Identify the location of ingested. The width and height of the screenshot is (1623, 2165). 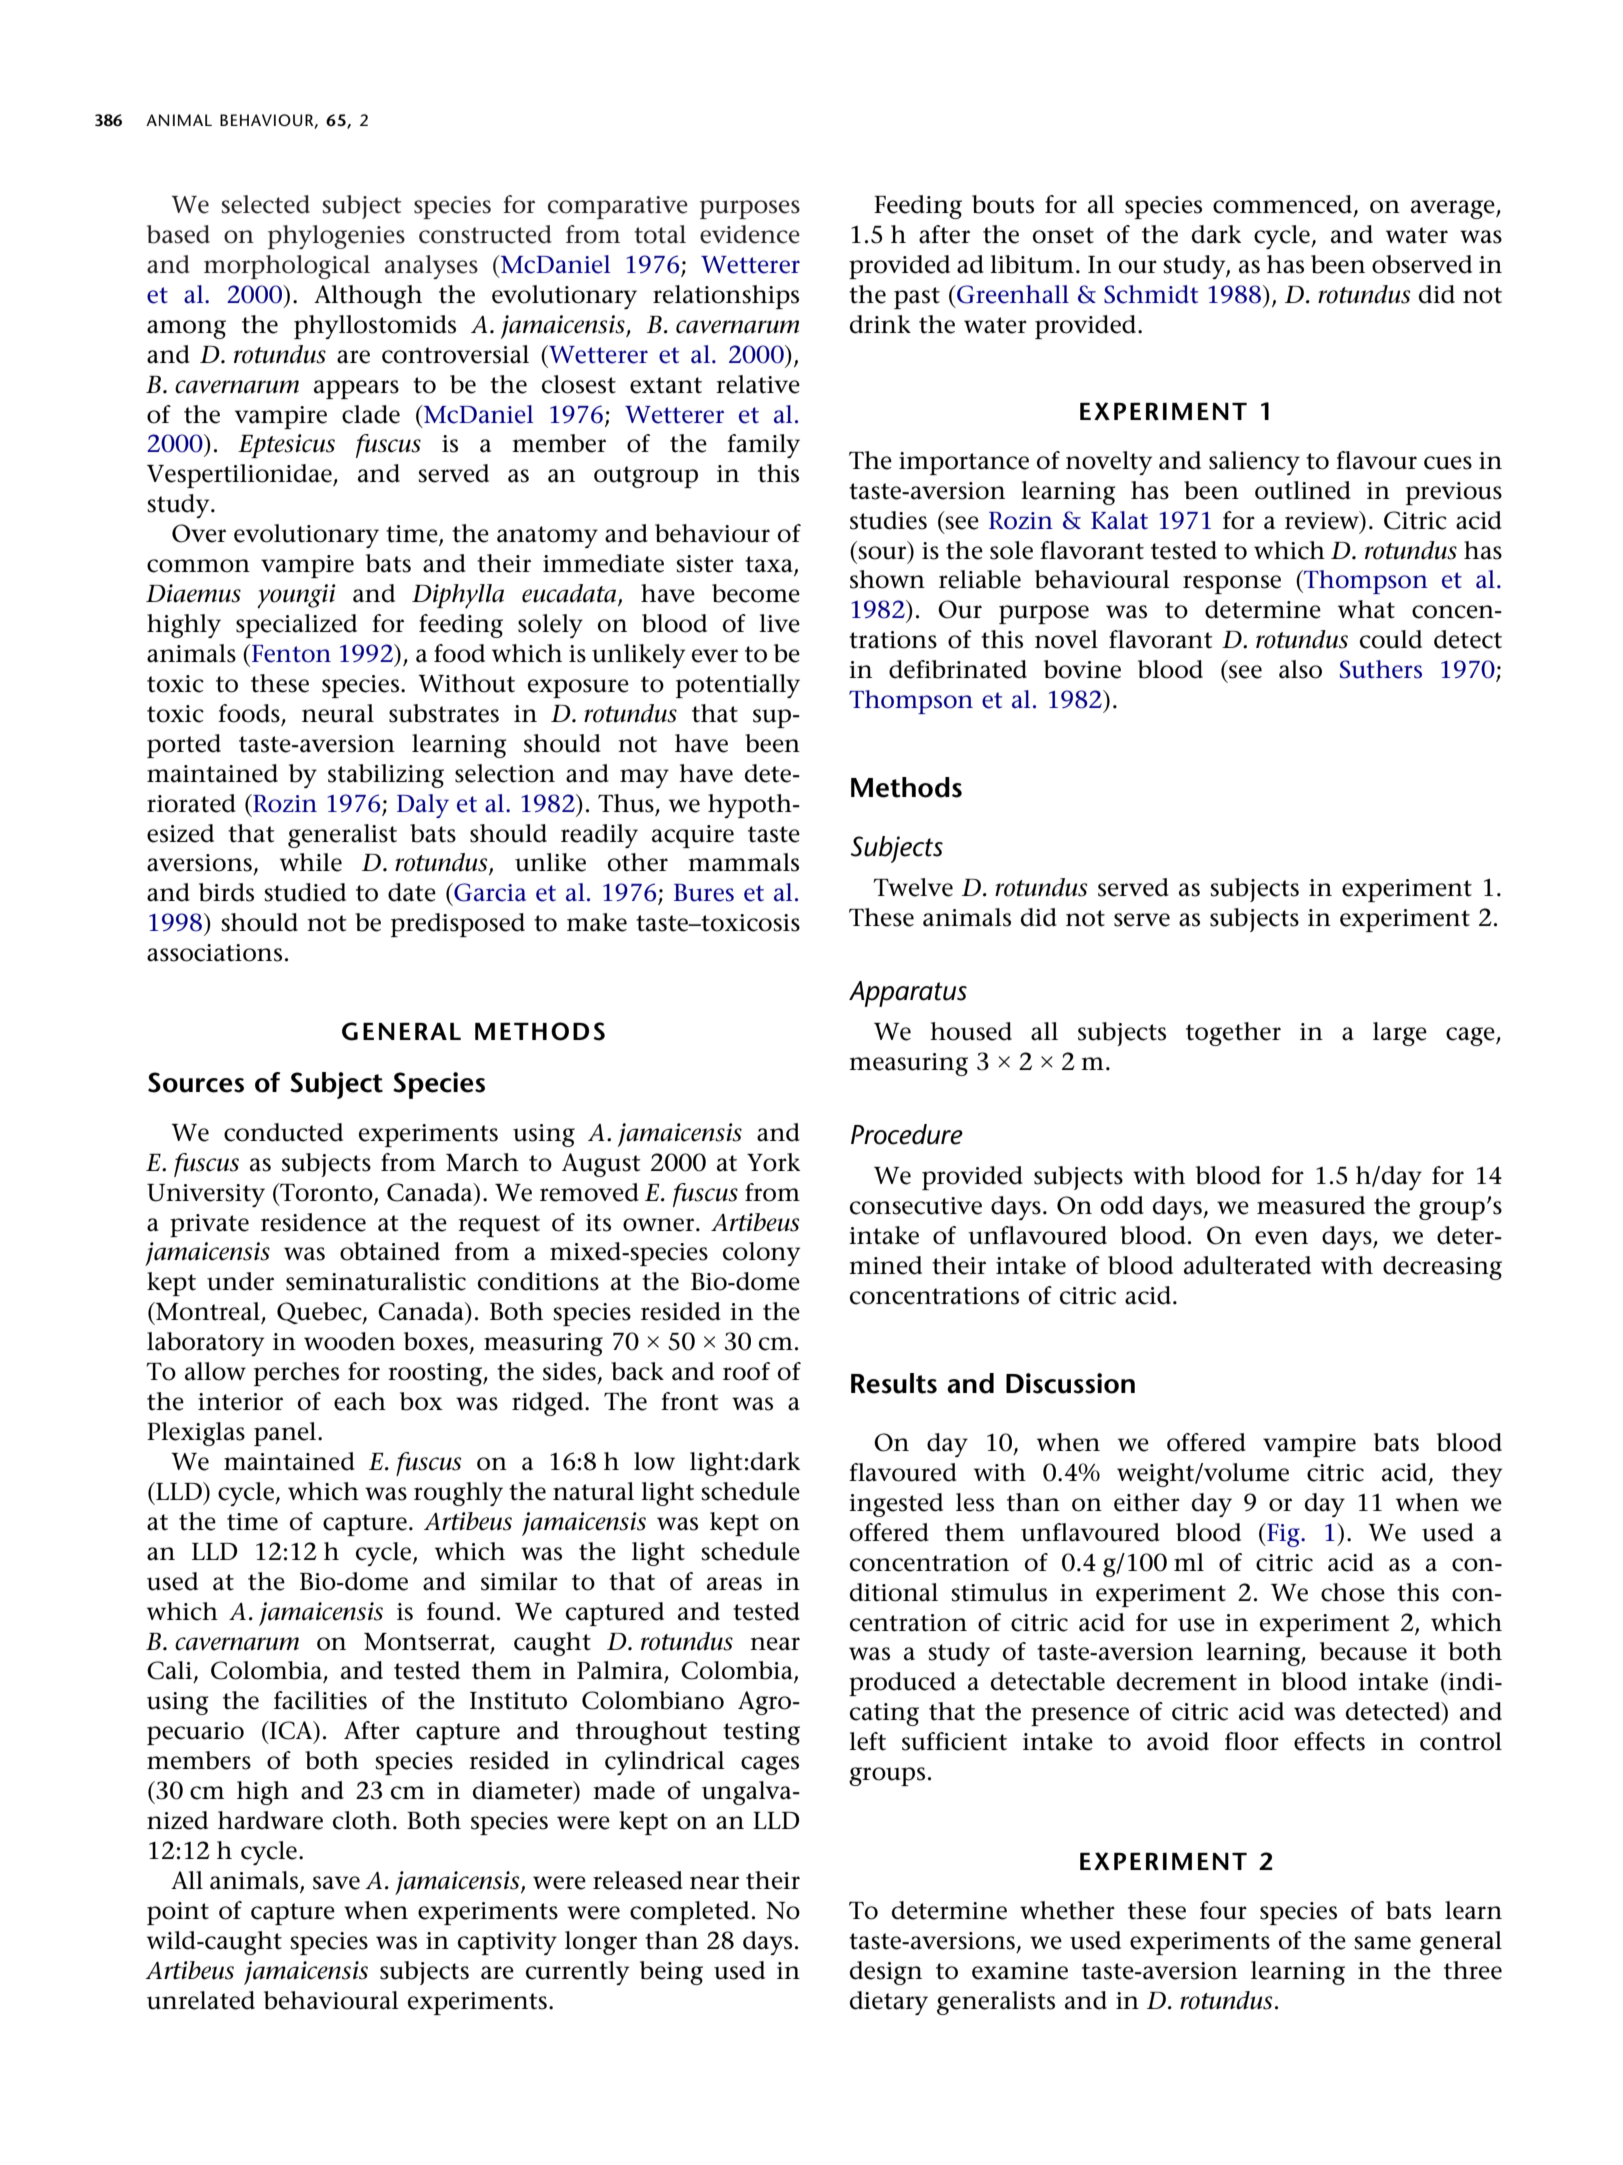
(896, 1505).
